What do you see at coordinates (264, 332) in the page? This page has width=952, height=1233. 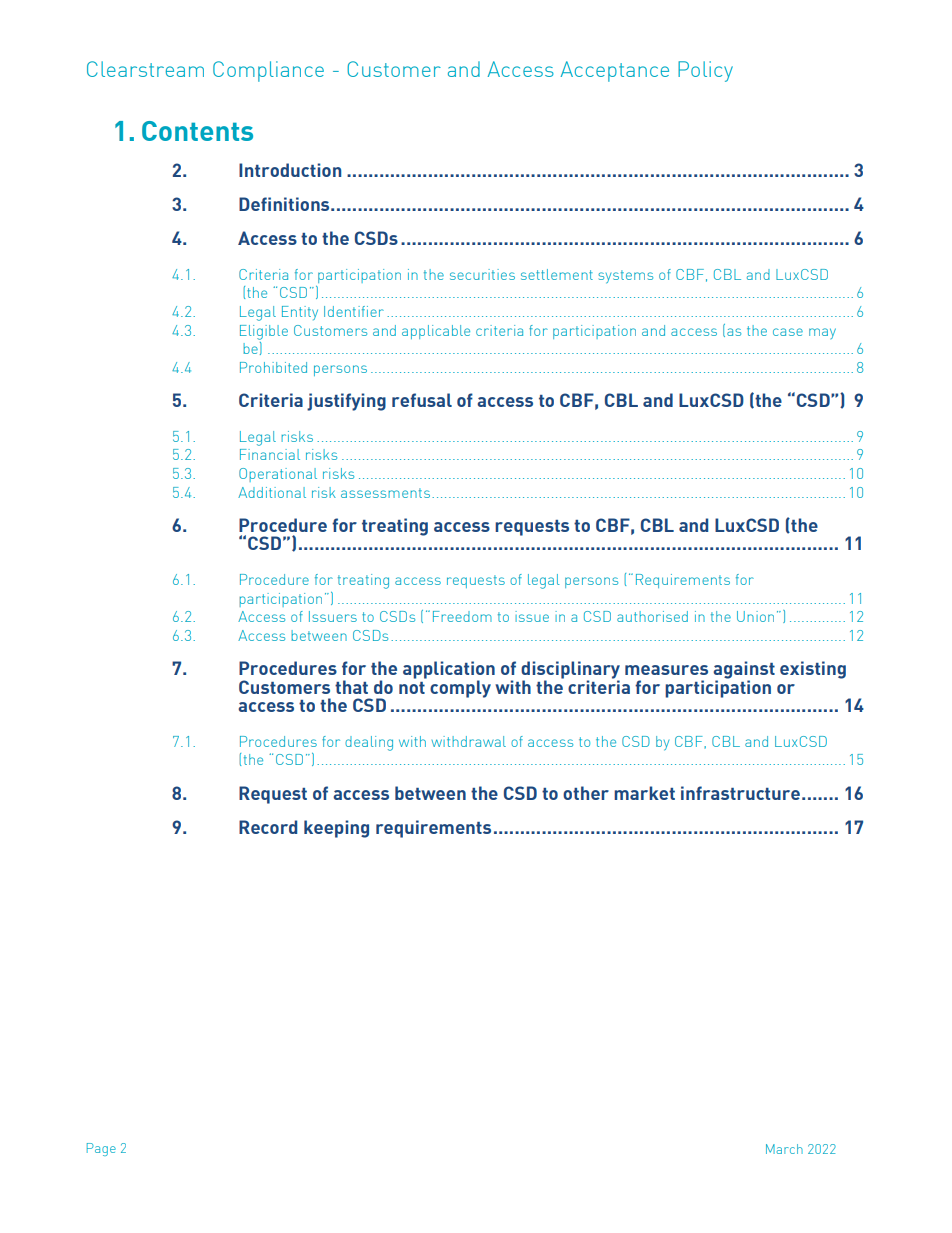 I see `Eligible` at bounding box center [264, 332].
